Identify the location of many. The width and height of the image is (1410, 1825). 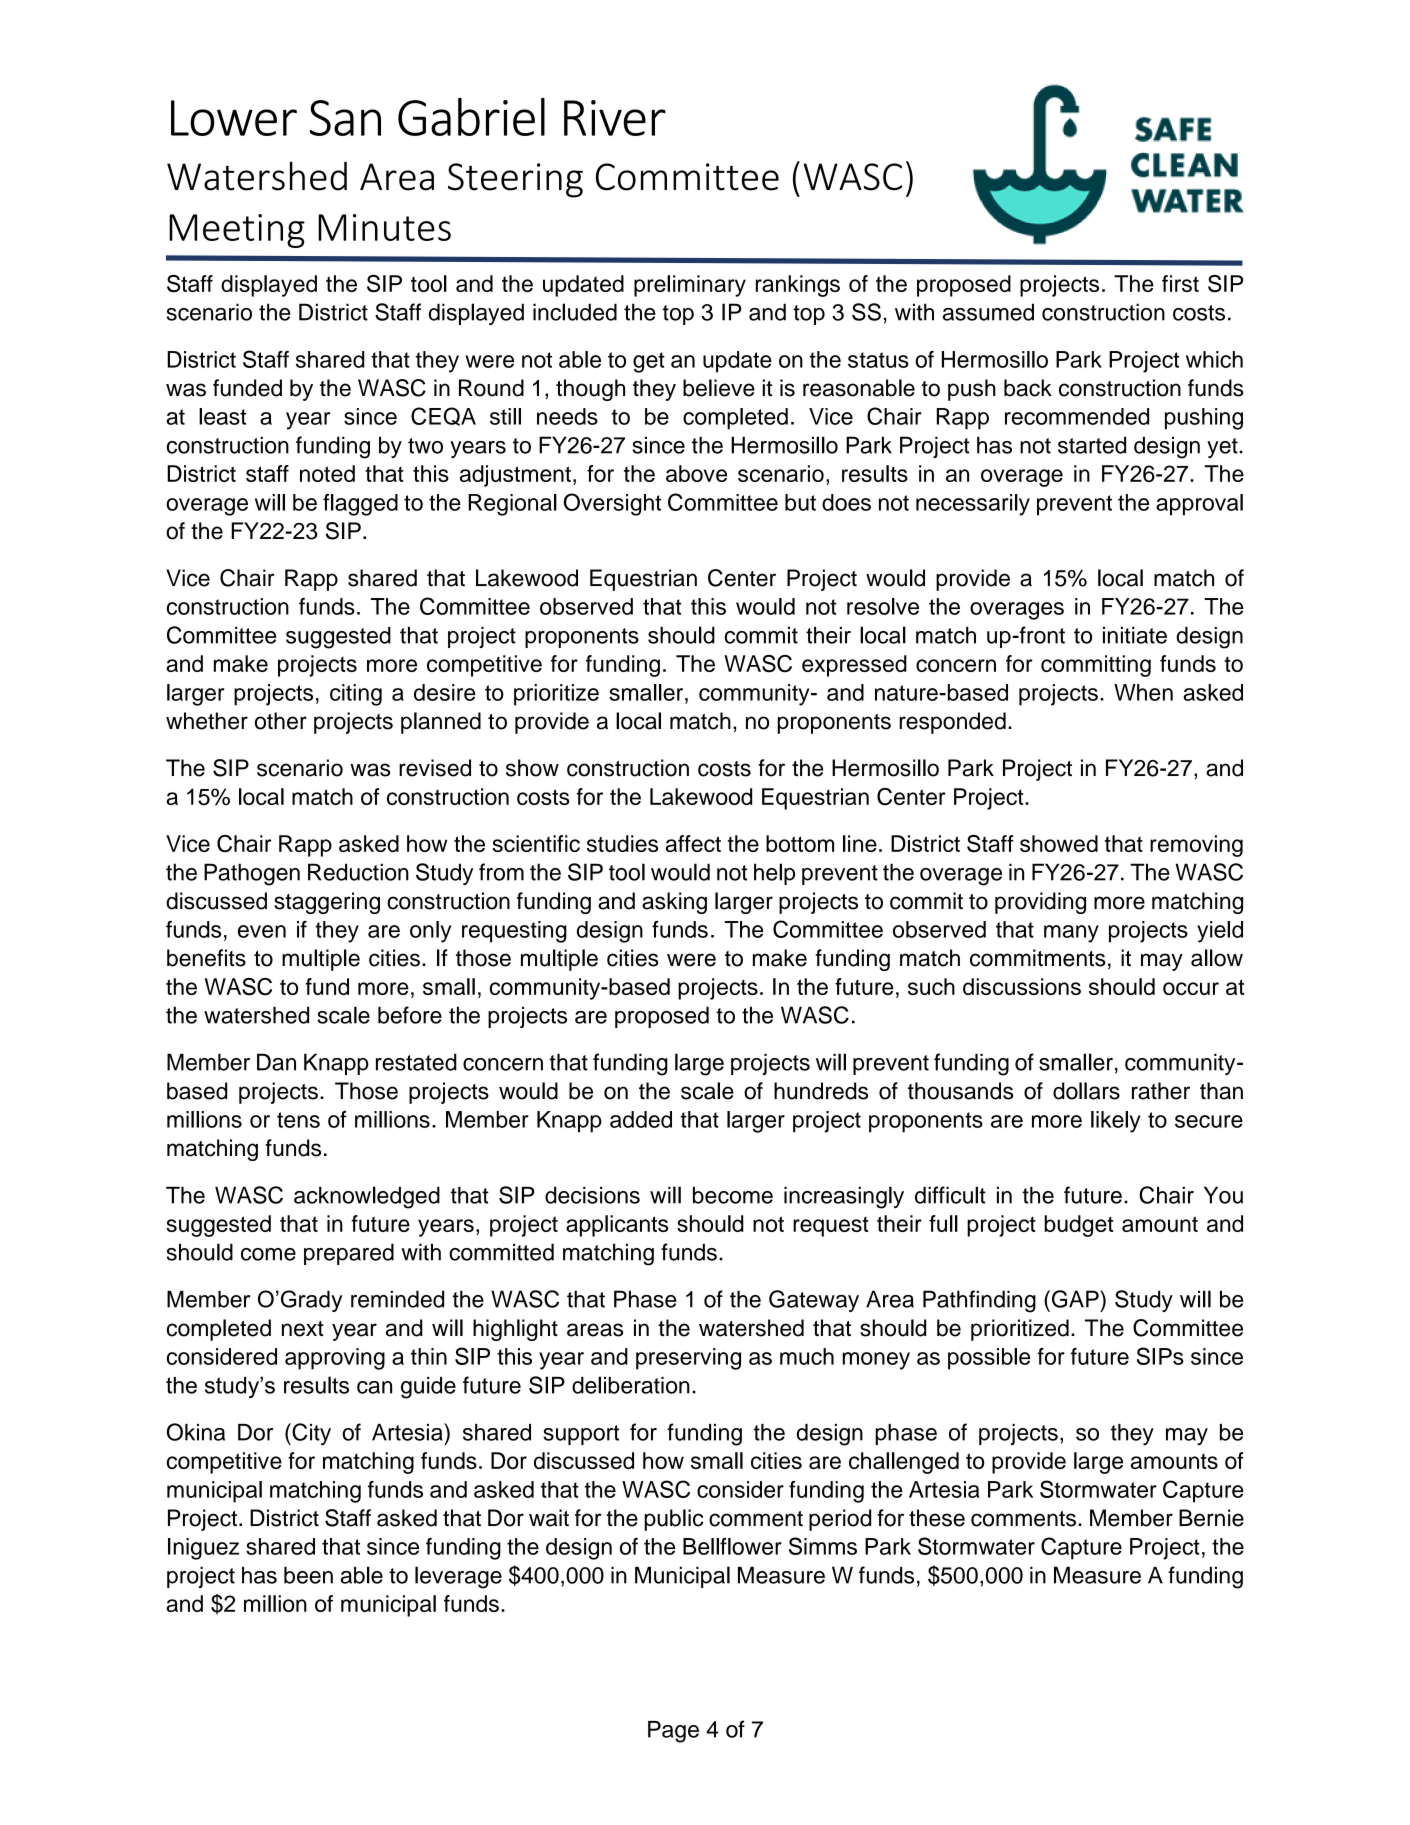
(1071, 934).
